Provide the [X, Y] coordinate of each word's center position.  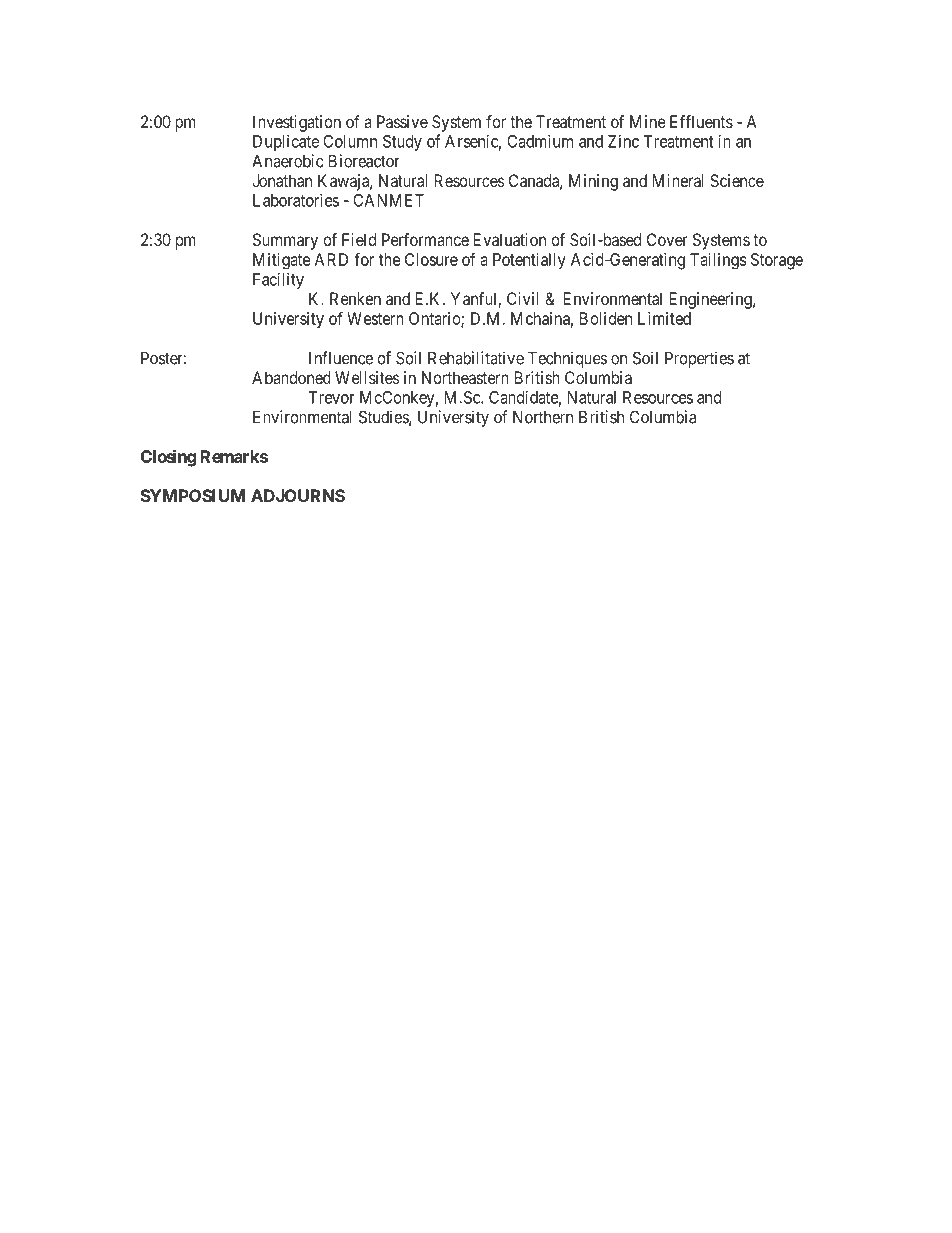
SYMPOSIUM [193, 495]
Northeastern [465, 377]
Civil [523, 298]
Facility [278, 280]
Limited [664, 318]
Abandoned [291, 377]
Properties [699, 359]
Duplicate [286, 143]
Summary [285, 241]
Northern [543, 417]
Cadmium [540, 141]
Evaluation [510, 239]
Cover [667, 239]
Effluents [701, 121]
